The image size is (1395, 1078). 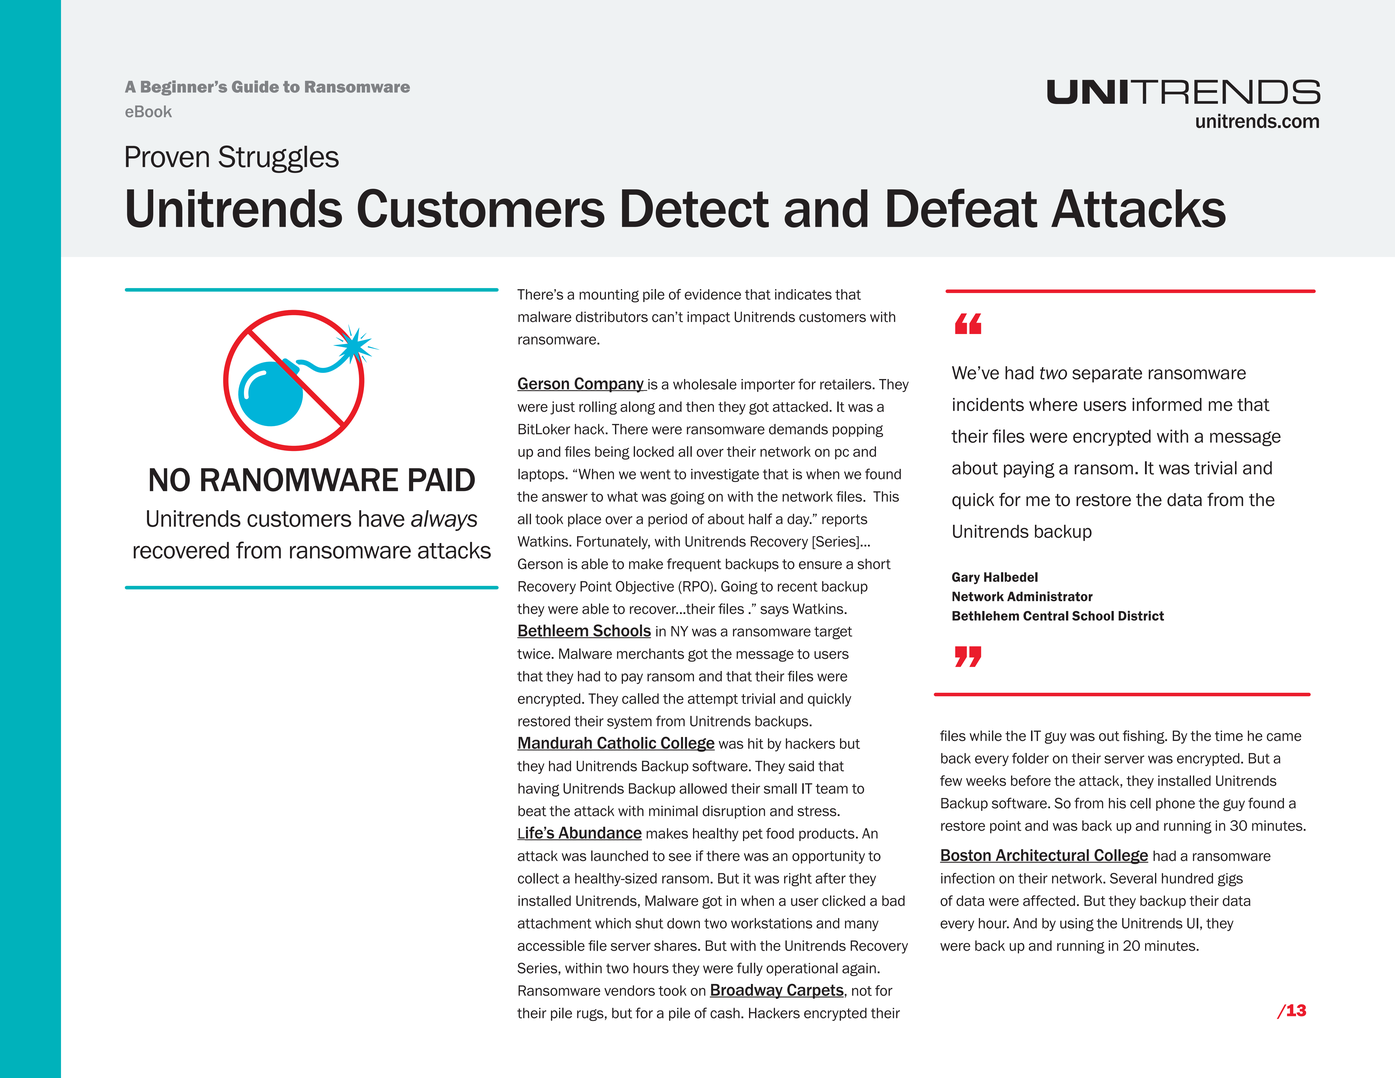 I want to click on frequent, so click(x=694, y=565).
